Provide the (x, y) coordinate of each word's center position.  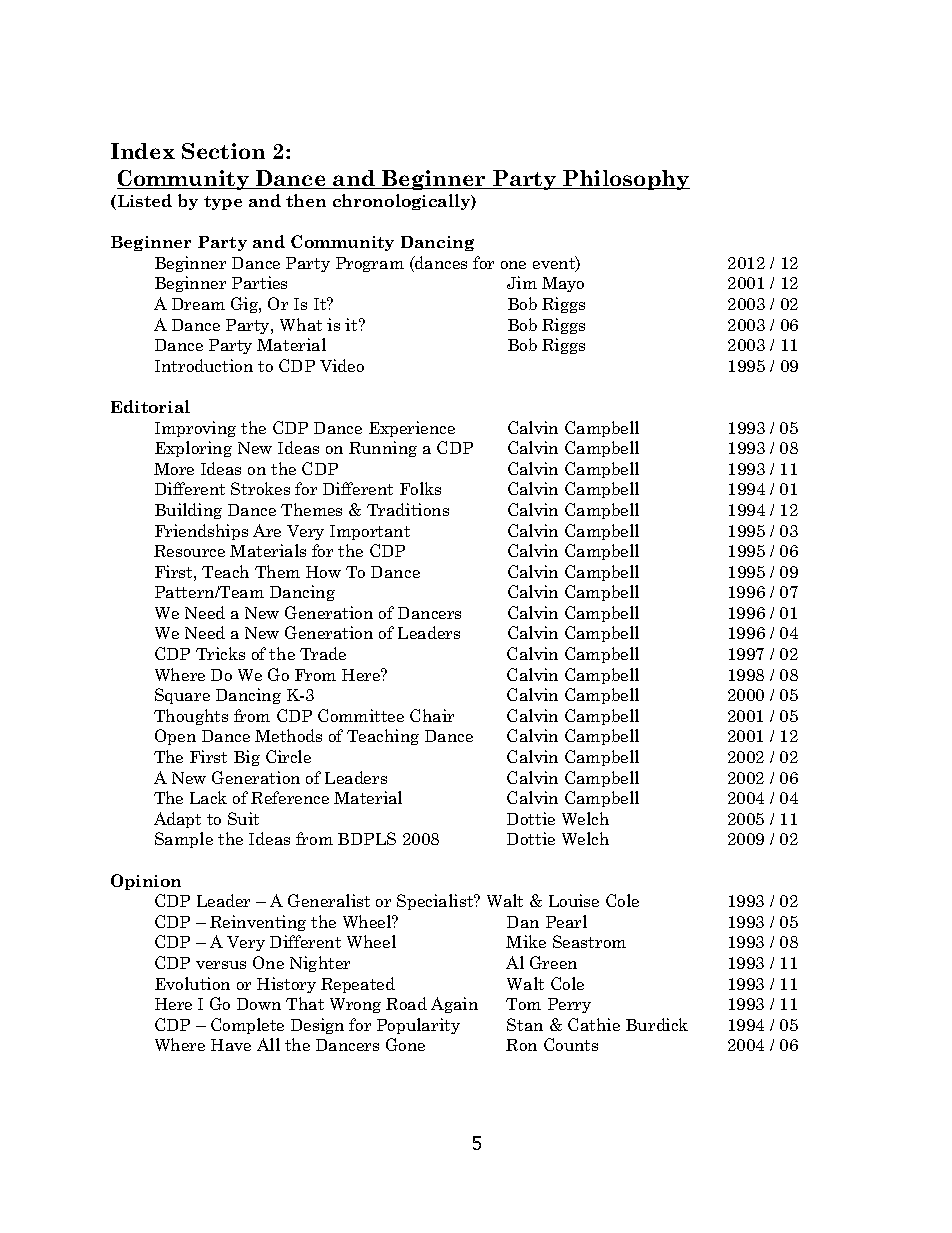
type (223, 203)
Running (383, 449)
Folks (420, 488)
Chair (432, 715)
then (306, 200)
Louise (574, 900)
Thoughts (191, 717)
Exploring (193, 449)
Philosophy (625, 180)
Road (406, 1003)
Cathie (594, 1024)
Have (231, 1045)
